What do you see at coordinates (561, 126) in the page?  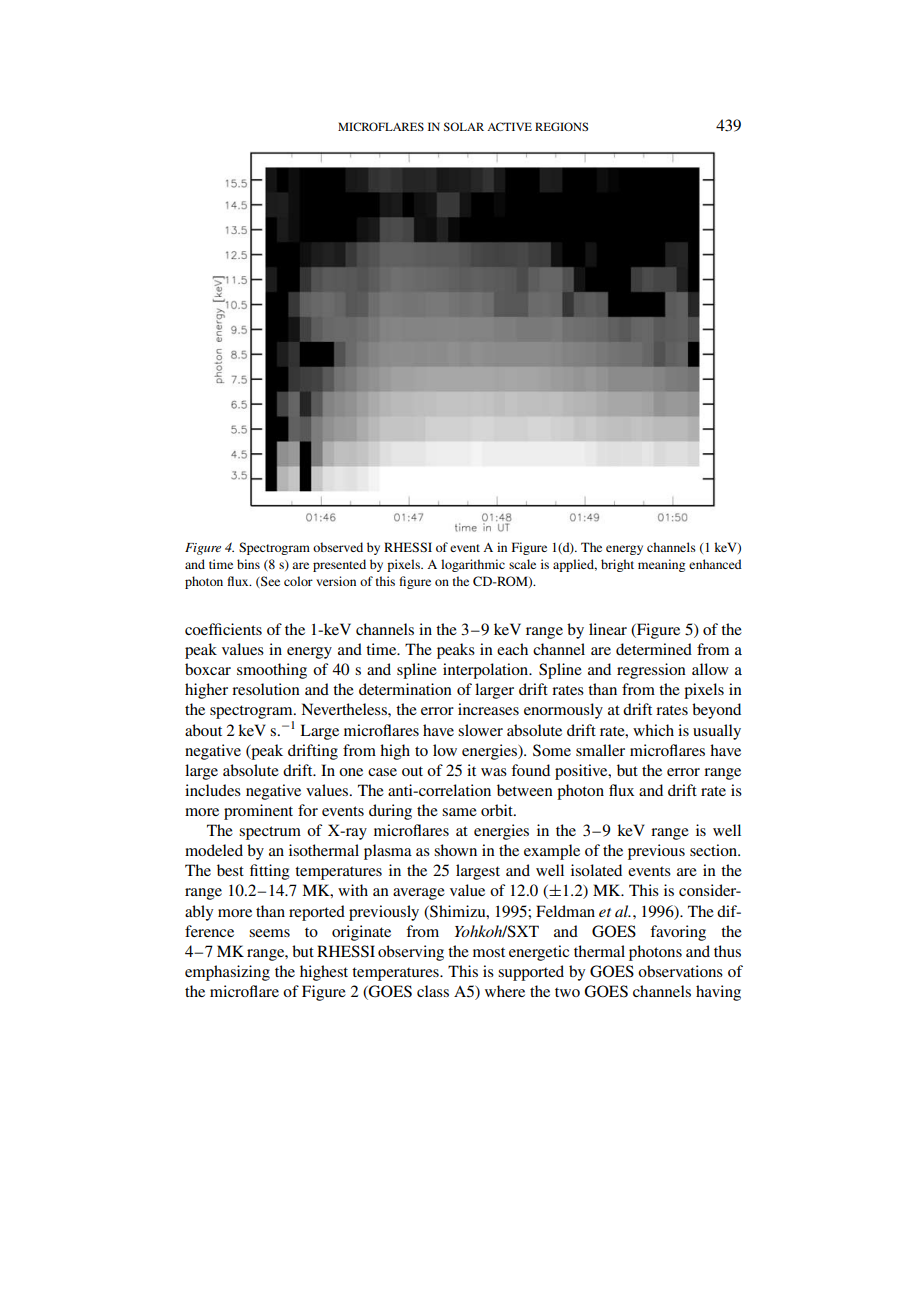 I see `REGIONS` at bounding box center [561, 126].
